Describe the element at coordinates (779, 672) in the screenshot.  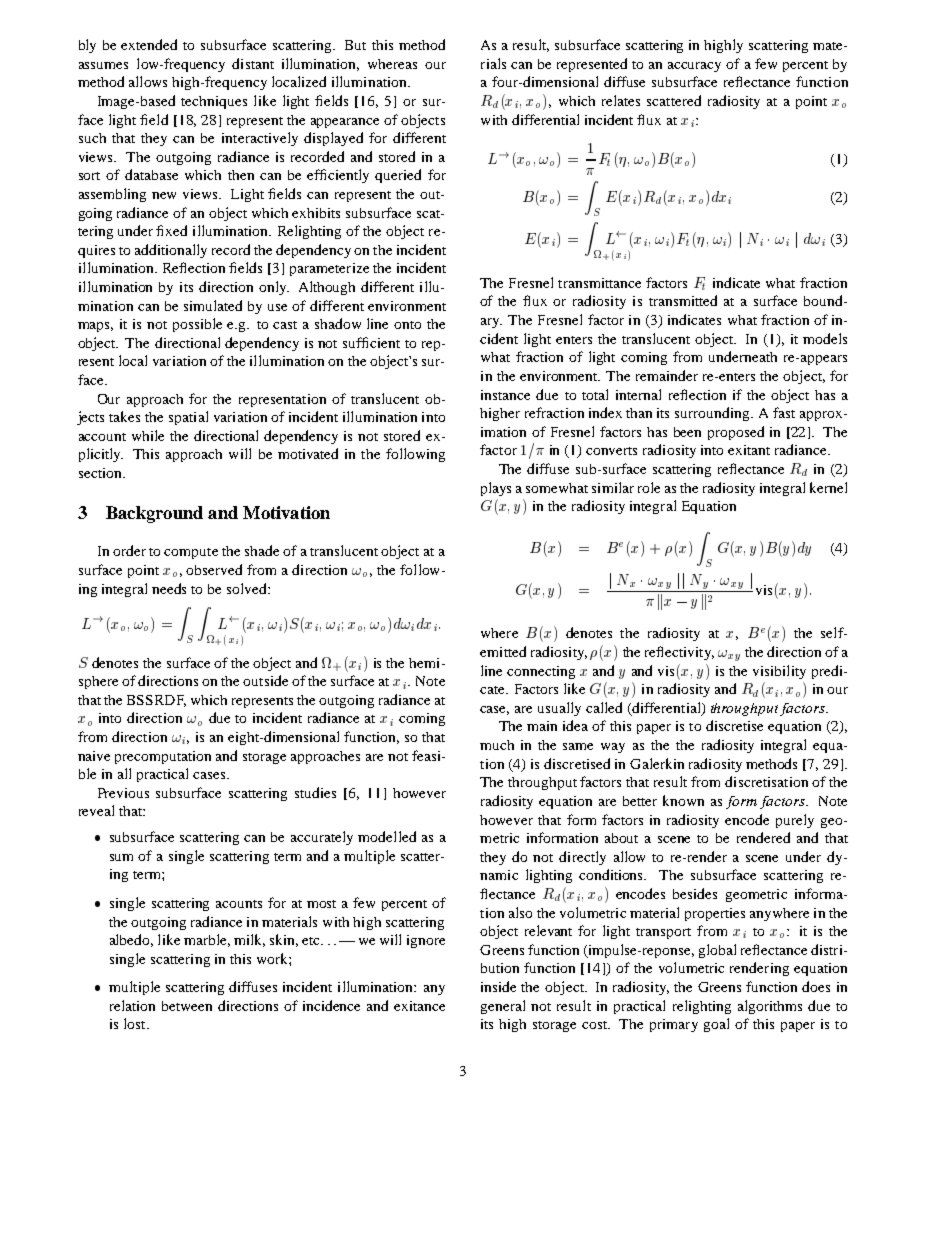
I see `visibility` at that location.
